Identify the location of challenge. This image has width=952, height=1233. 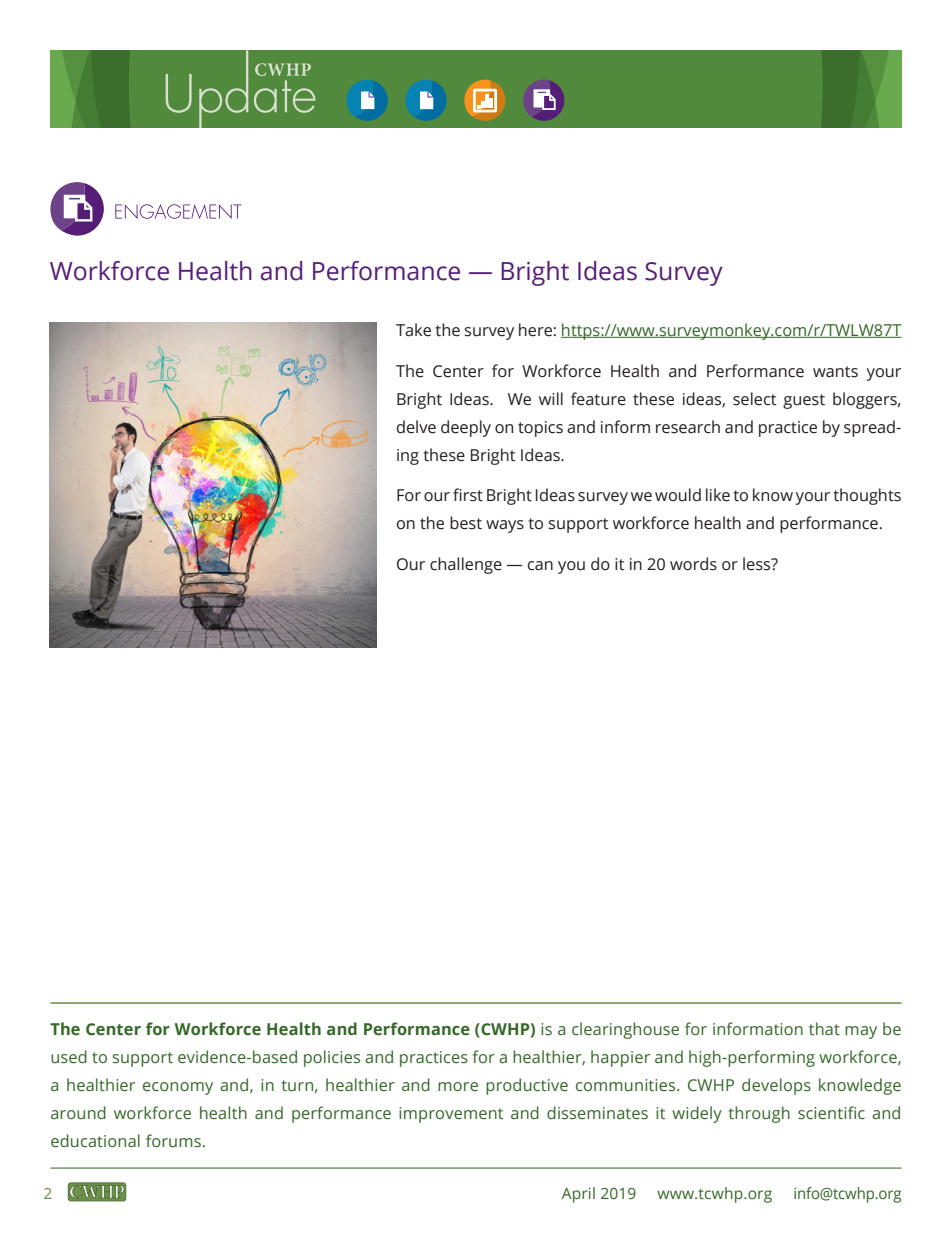
(466, 565).
